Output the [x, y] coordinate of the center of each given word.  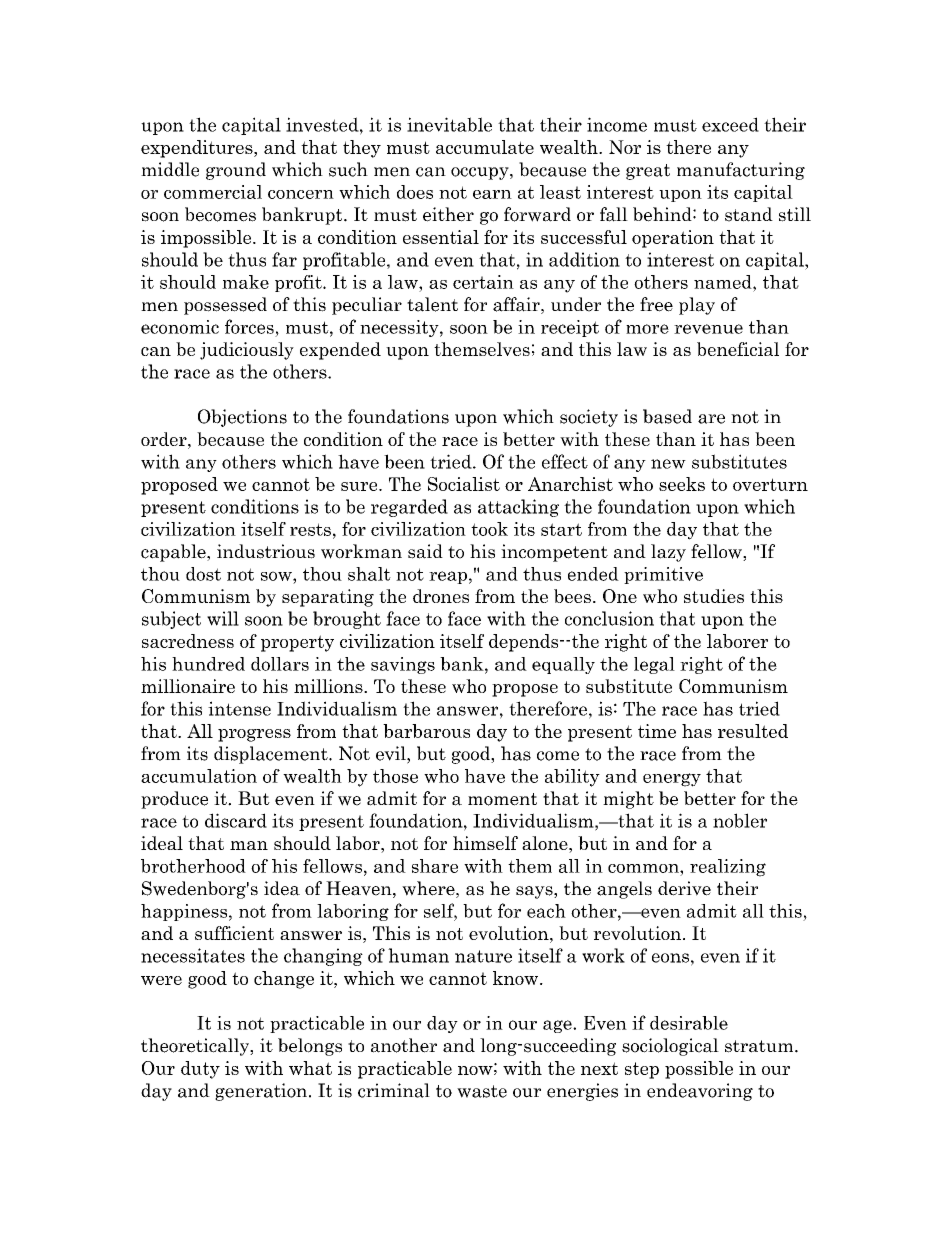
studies [714, 596]
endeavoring [700, 1092]
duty [200, 1070]
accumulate [485, 147]
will [223, 618]
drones [441, 596]
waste [482, 1091]
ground [236, 171]
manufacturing [741, 171]
